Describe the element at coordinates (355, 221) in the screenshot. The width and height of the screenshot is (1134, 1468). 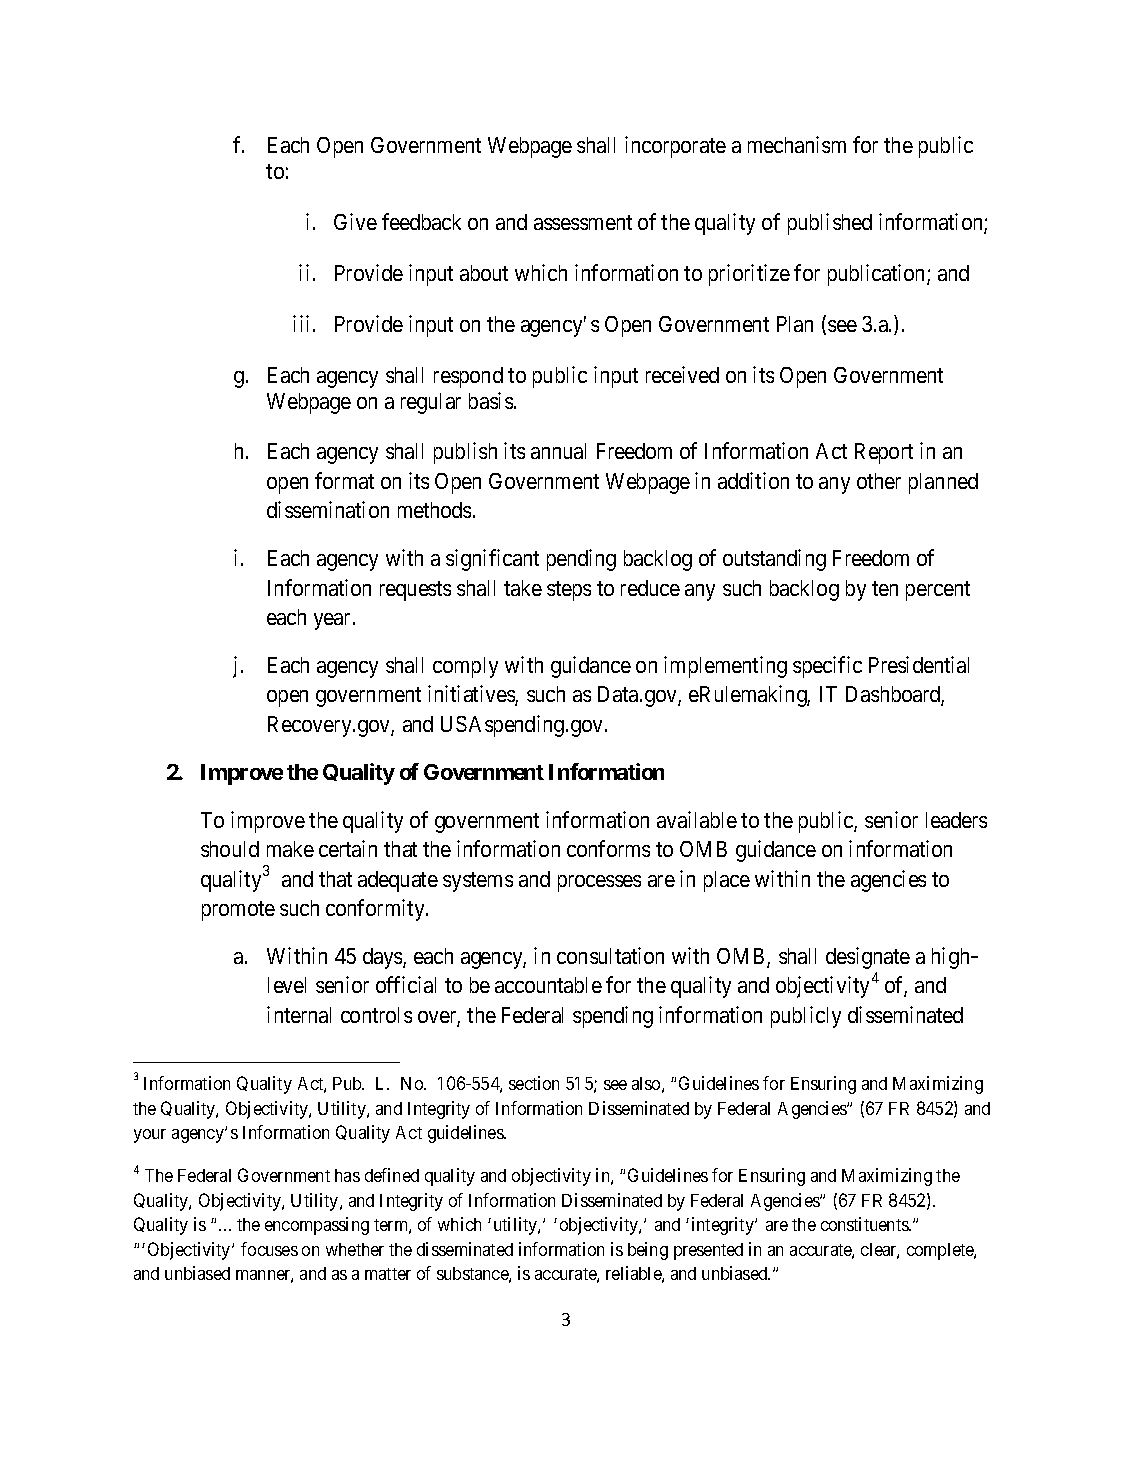
I see `Give` at that location.
